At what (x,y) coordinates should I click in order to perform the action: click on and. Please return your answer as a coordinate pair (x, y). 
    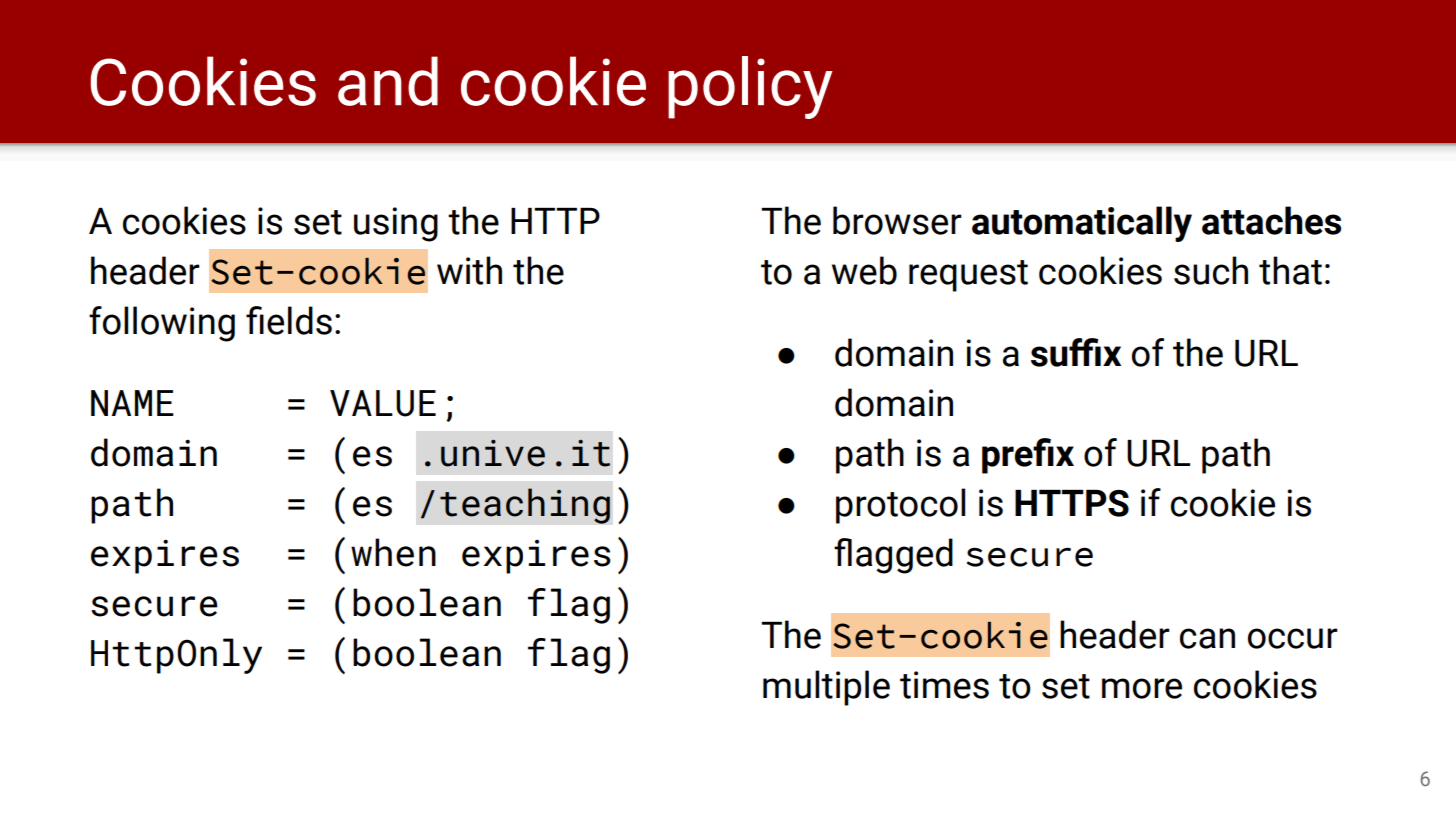
    Looking at the image, I should click on (388, 81).
